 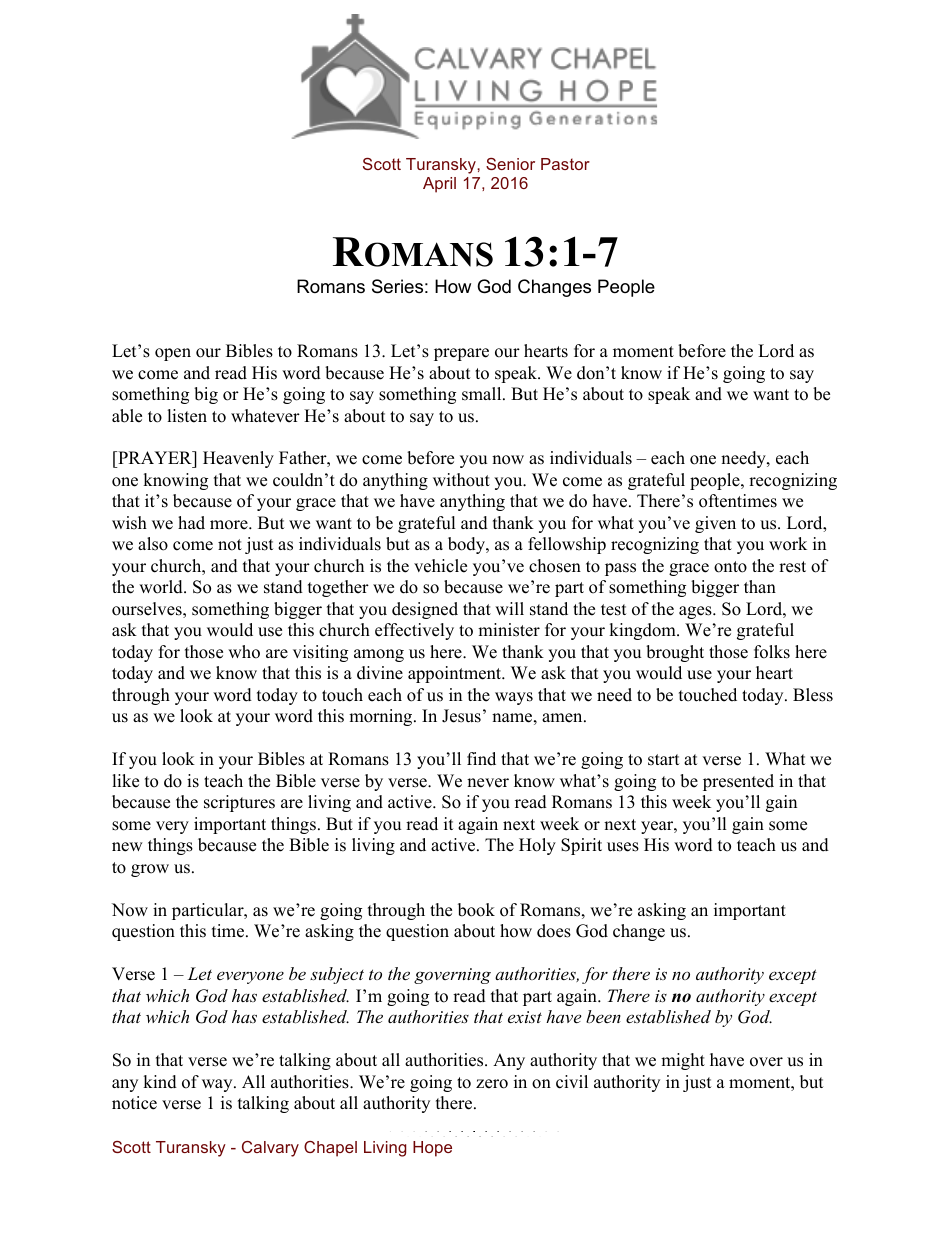 What do you see at coordinates (492, 1084) in the page?
I see `zero` at bounding box center [492, 1084].
